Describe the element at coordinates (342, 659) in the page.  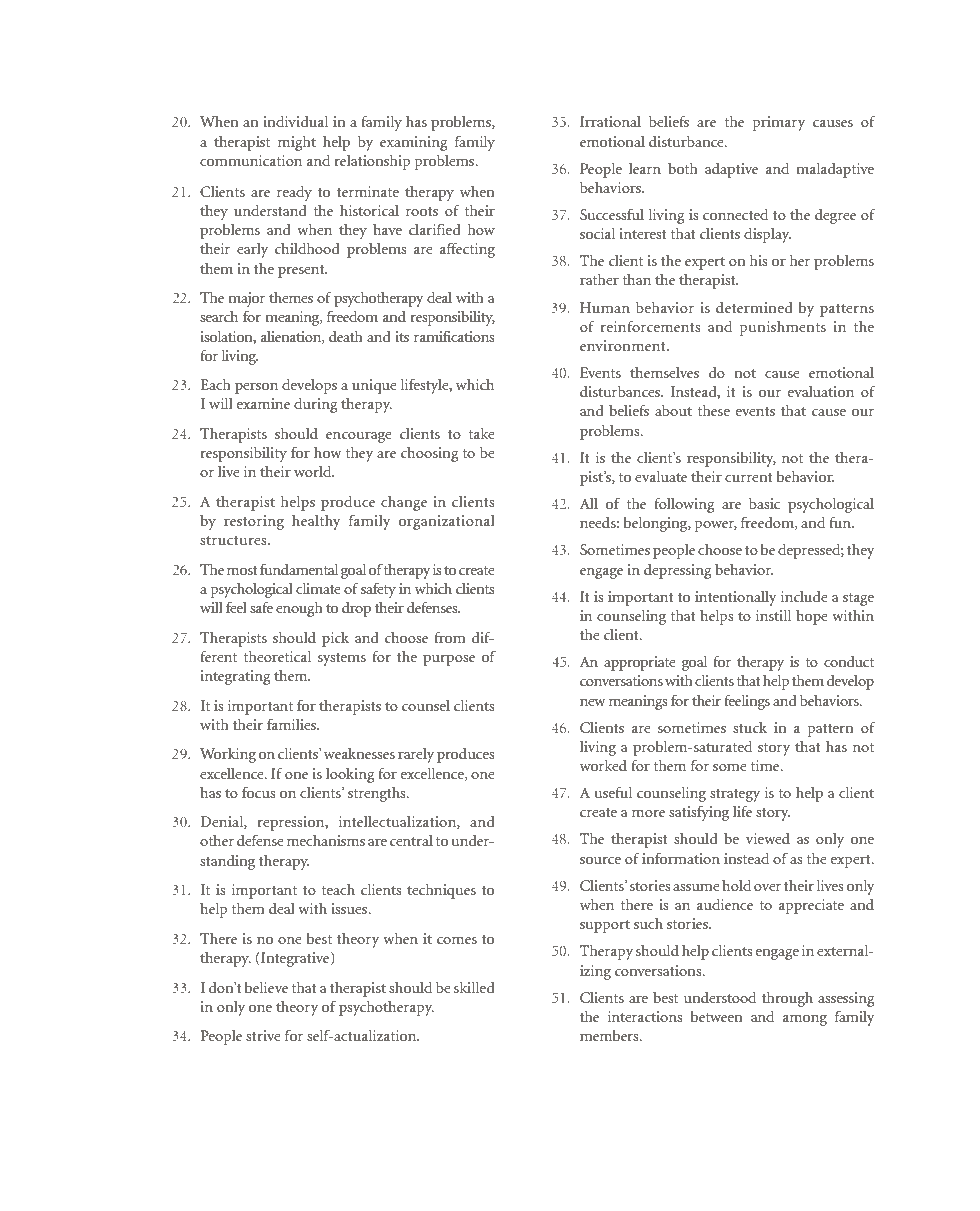
I see `systems` at that location.
